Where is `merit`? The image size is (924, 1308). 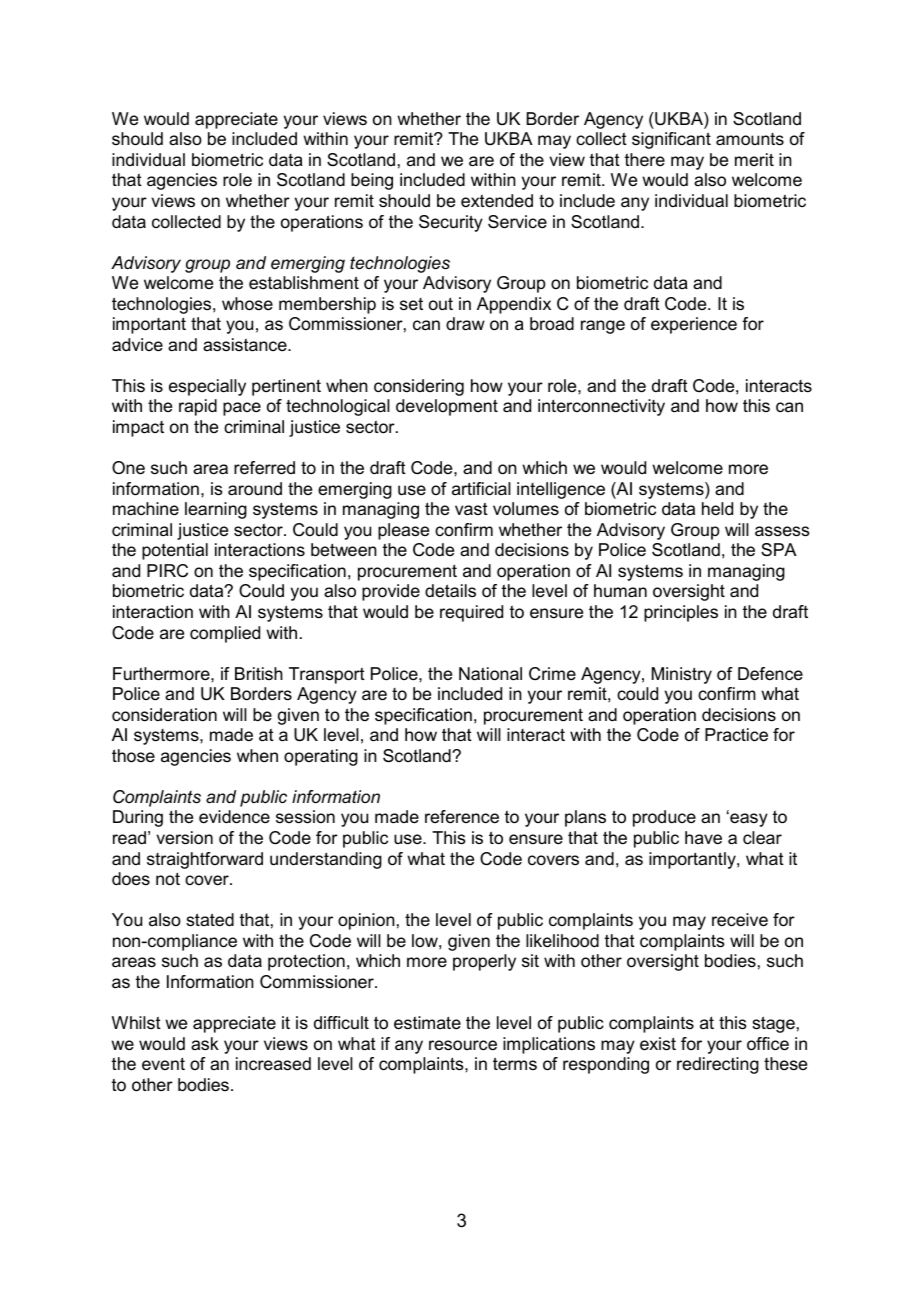
merit is located at coordinates (754, 159).
